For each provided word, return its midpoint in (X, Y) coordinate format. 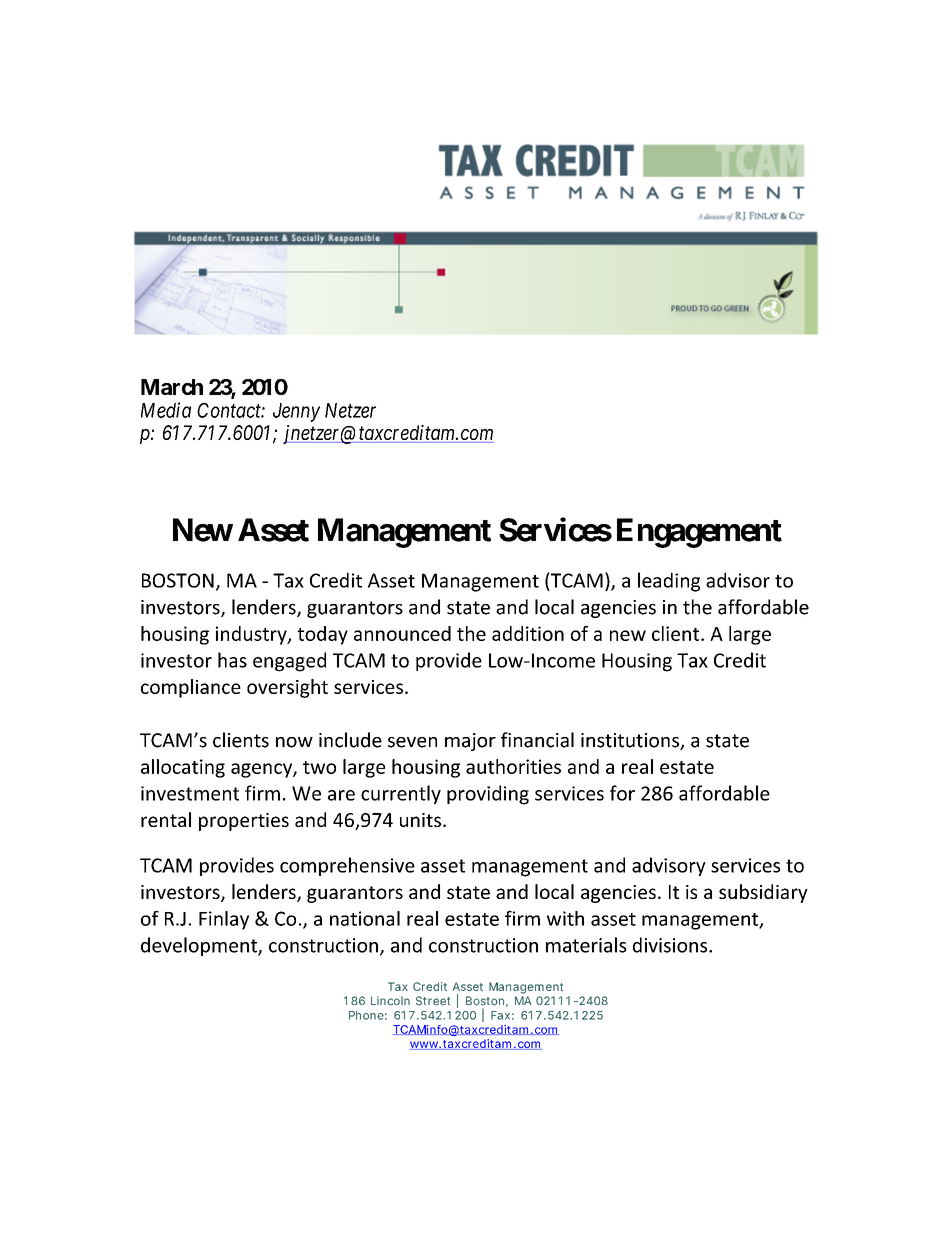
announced (402, 633)
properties (244, 822)
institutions (631, 741)
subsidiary (763, 893)
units (420, 820)
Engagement (699, 533)
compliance (191, 688)
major (470, 742)
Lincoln (390, 1001)
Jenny (296, 412)
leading (669, 582)
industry (252, 635)
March (172, 387)
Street (433, 1001)
